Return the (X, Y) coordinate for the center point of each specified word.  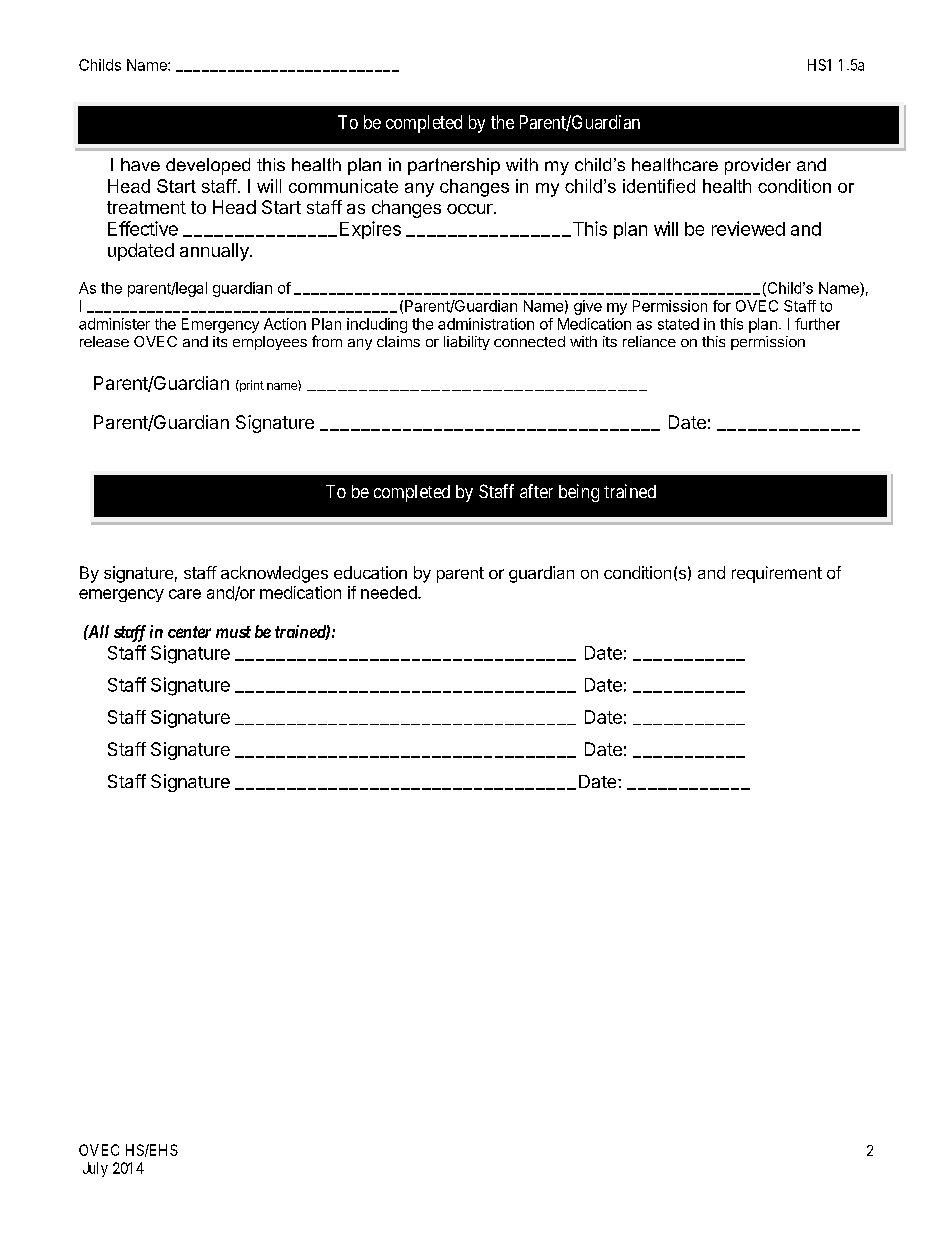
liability (467, 343)
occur (471, 209)
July (95, 1169)
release (104, 341)
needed (390, 592)
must (233, 632)
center (189, 632)
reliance (649, 341)
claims (398, 341)
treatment (146, 207)
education (370, 572)
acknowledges (274, 574)
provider (758, 166)
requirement (777, 574)
